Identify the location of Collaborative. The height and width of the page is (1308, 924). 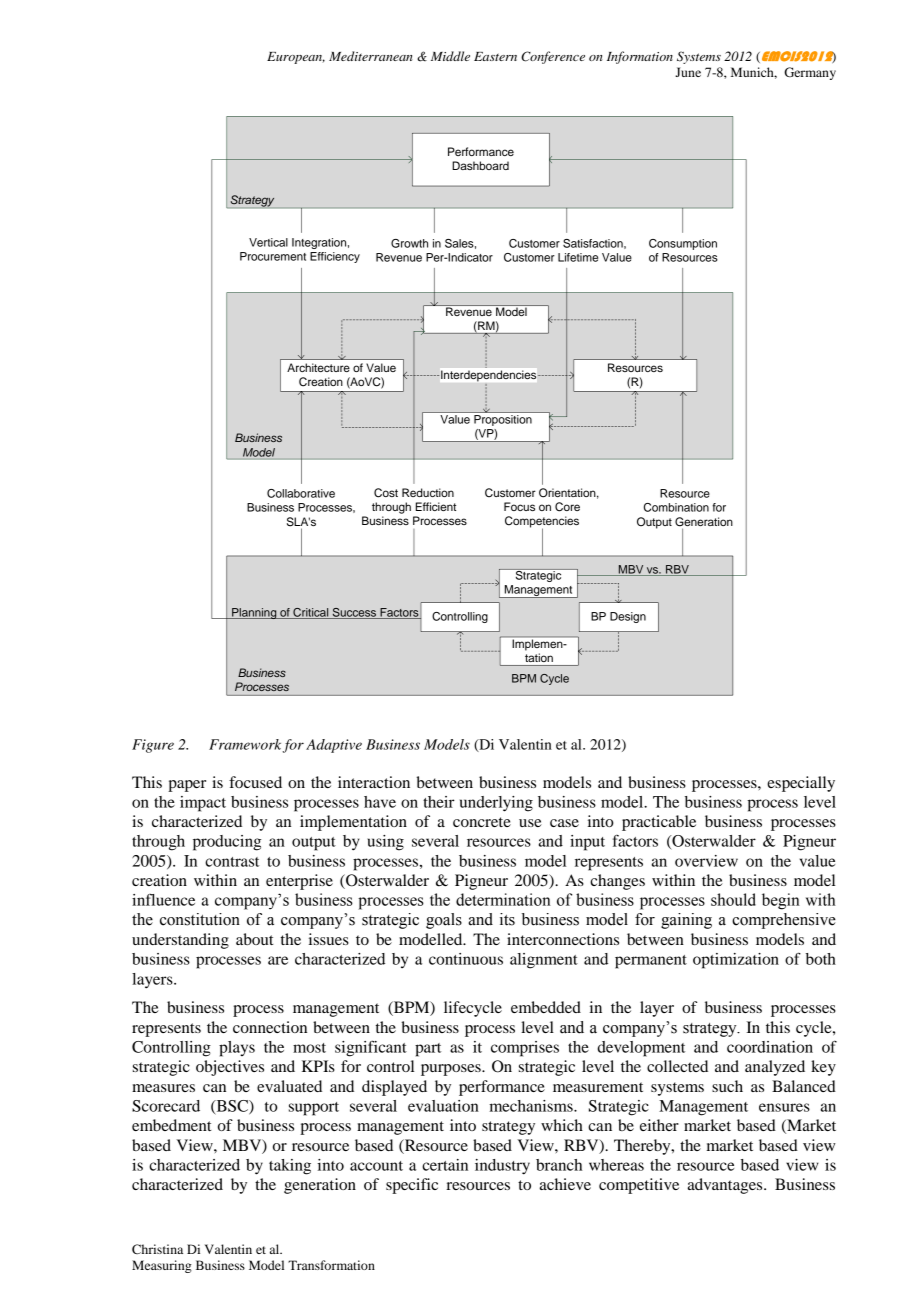
(301, 493).
